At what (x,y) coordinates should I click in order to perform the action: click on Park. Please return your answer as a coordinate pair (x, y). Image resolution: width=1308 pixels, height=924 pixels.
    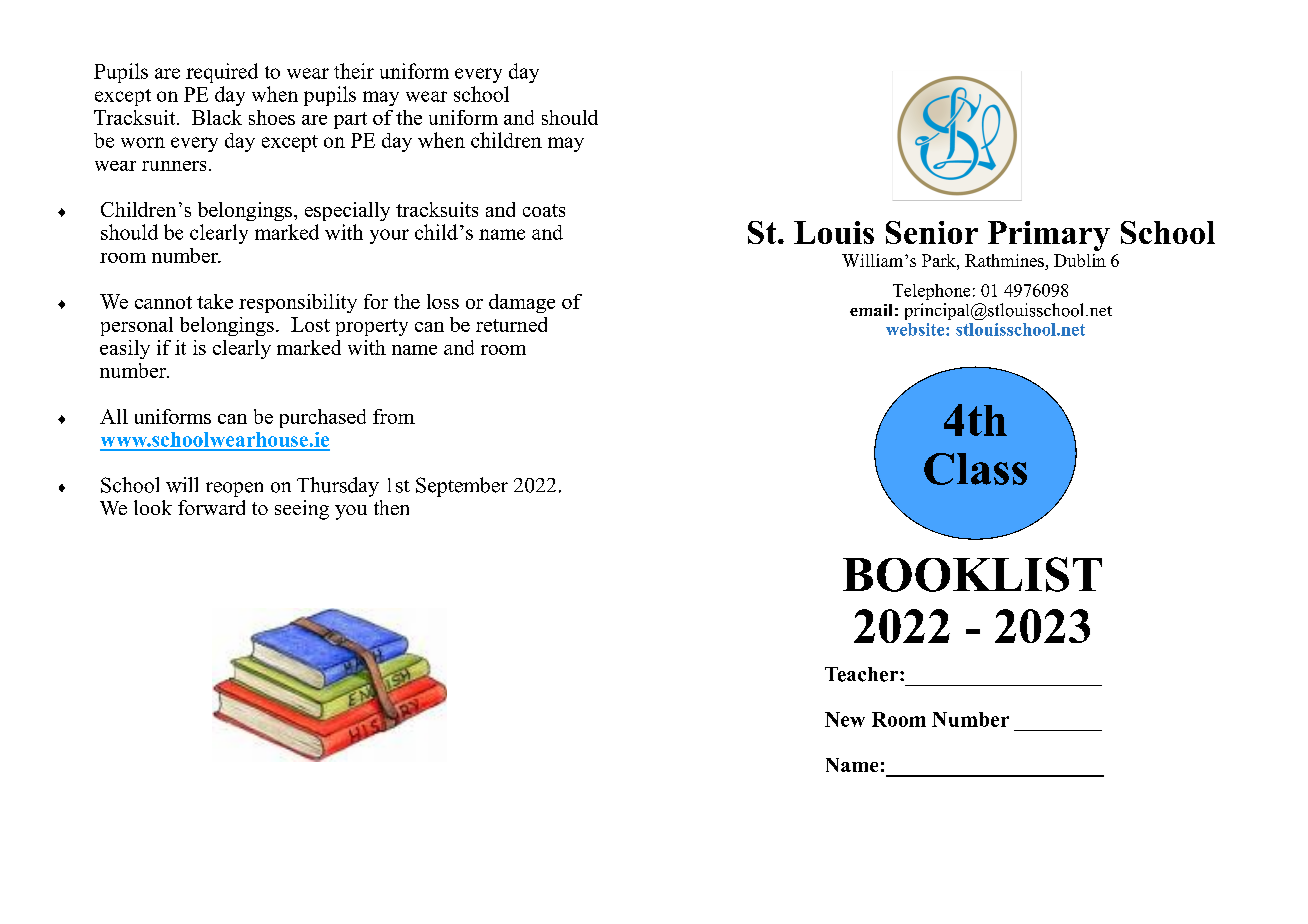
    Looking at the image, I should click on (940, 260).
